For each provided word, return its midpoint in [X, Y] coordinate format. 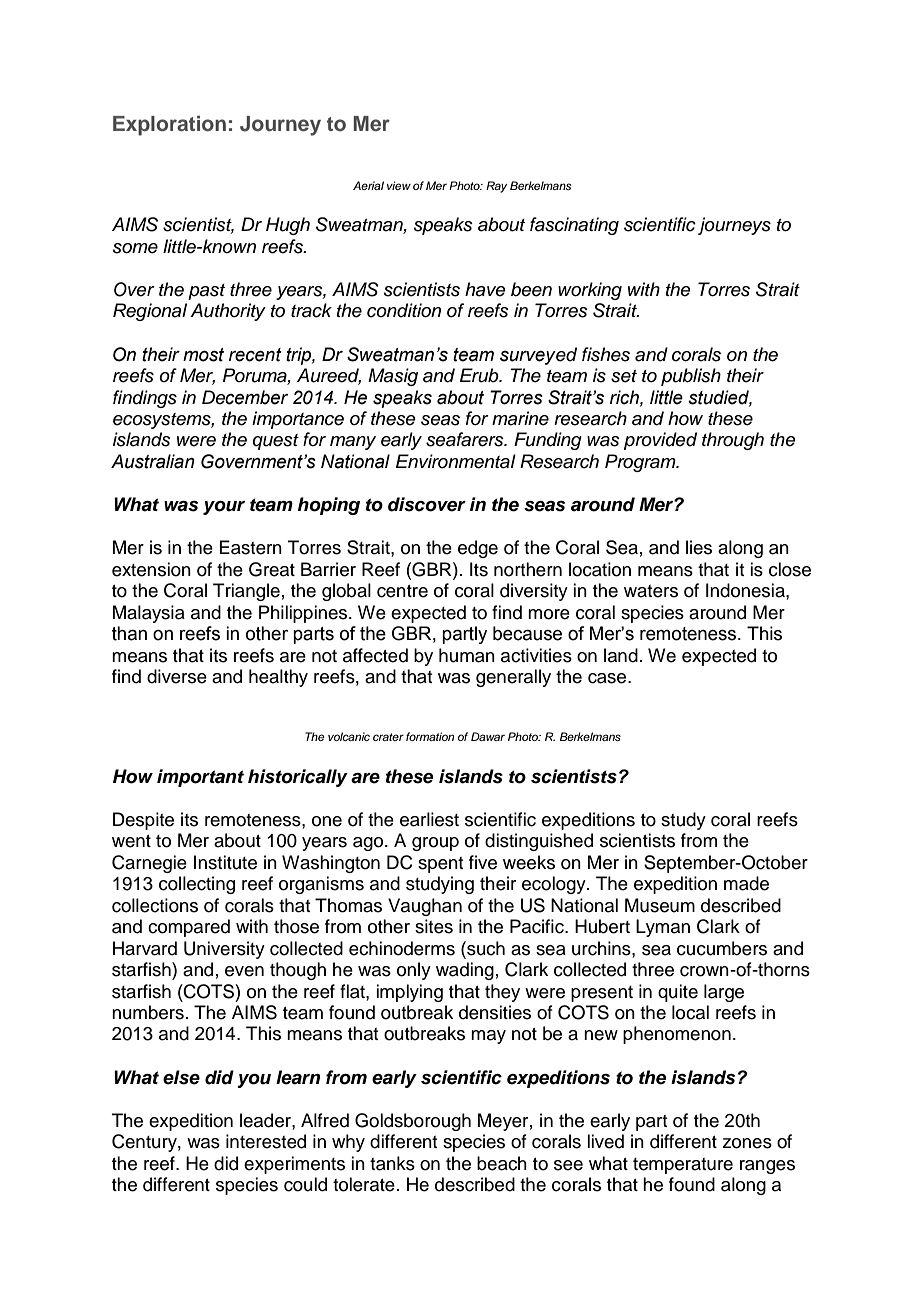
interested [266, 1141]
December [245, 397]
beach [502, 1163]
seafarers [466, 439]
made [746, 883]
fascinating [574, 226]
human [467, 655]
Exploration [169, 125]
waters [651, 591]
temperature [683, 1166]
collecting [197, 885]
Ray [496, 187]
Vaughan [425, 907]
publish [691, 377]
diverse [177, 676]
